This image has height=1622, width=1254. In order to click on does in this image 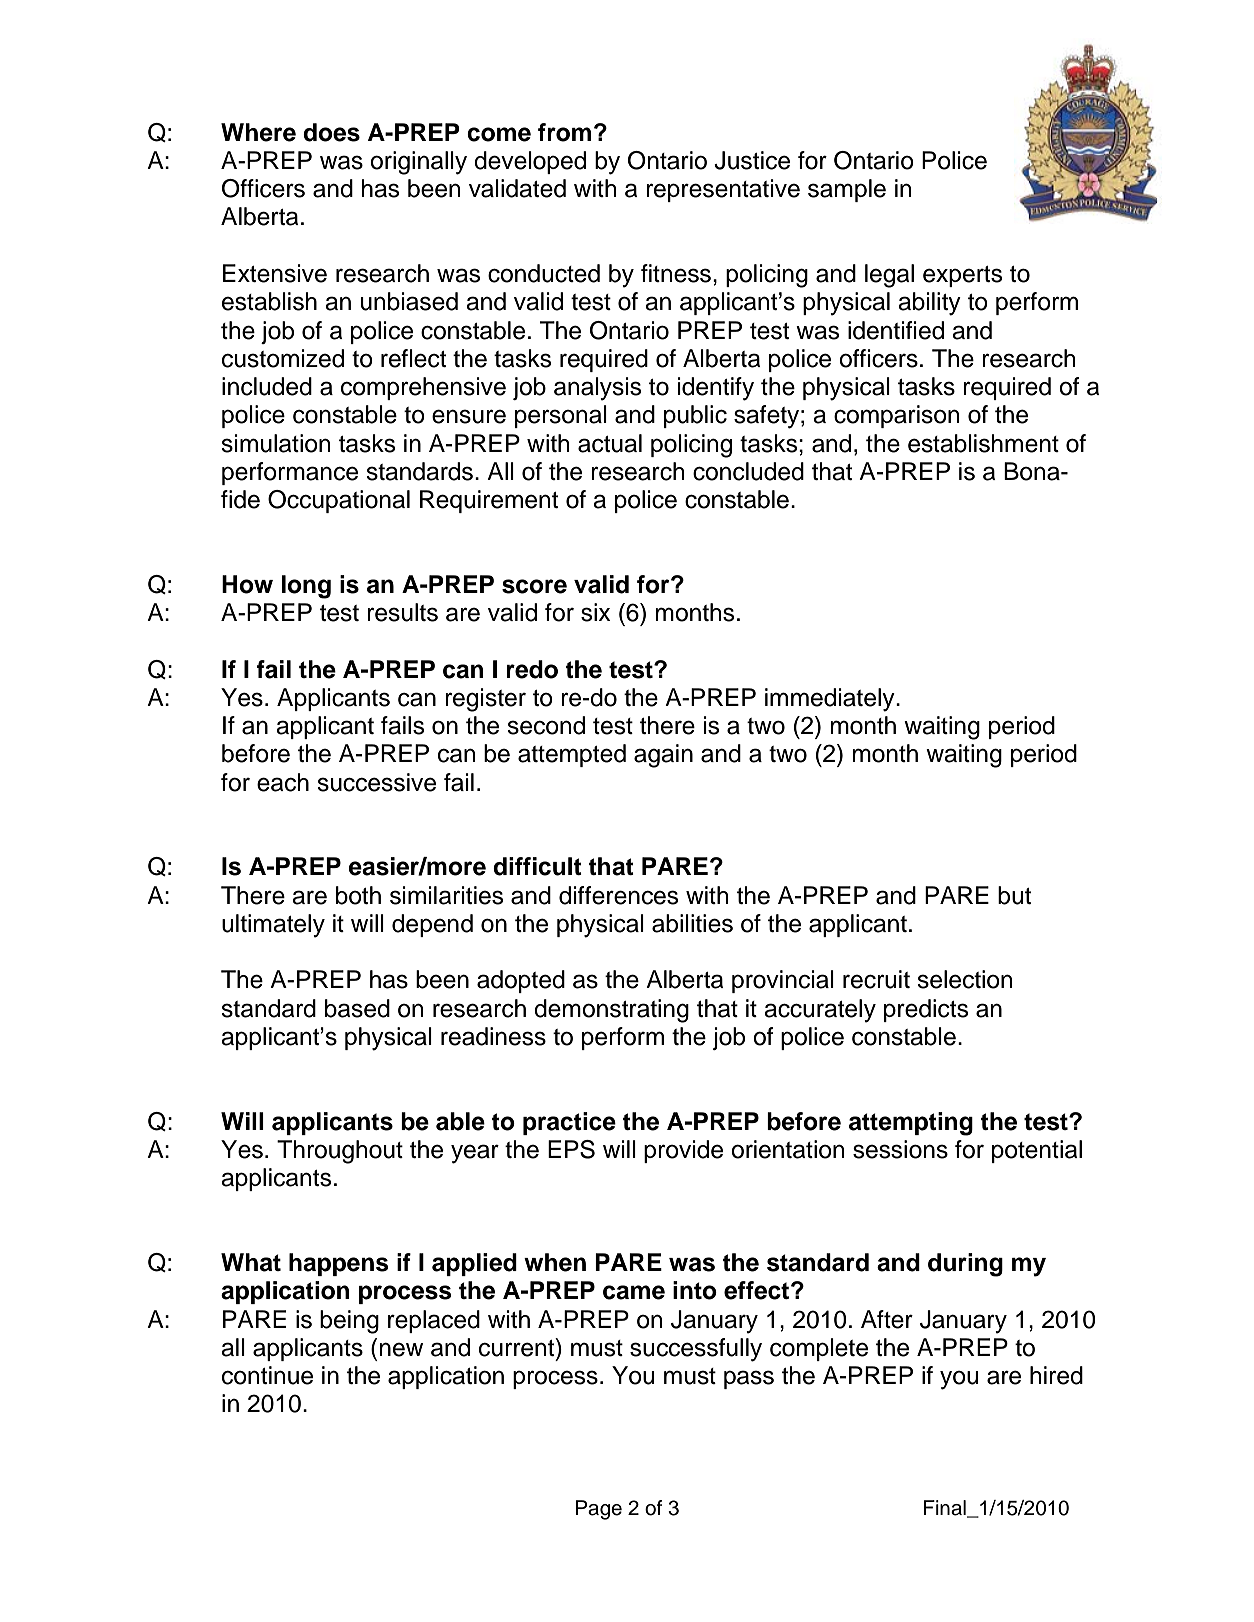, I will do `click(331, 132)`.
